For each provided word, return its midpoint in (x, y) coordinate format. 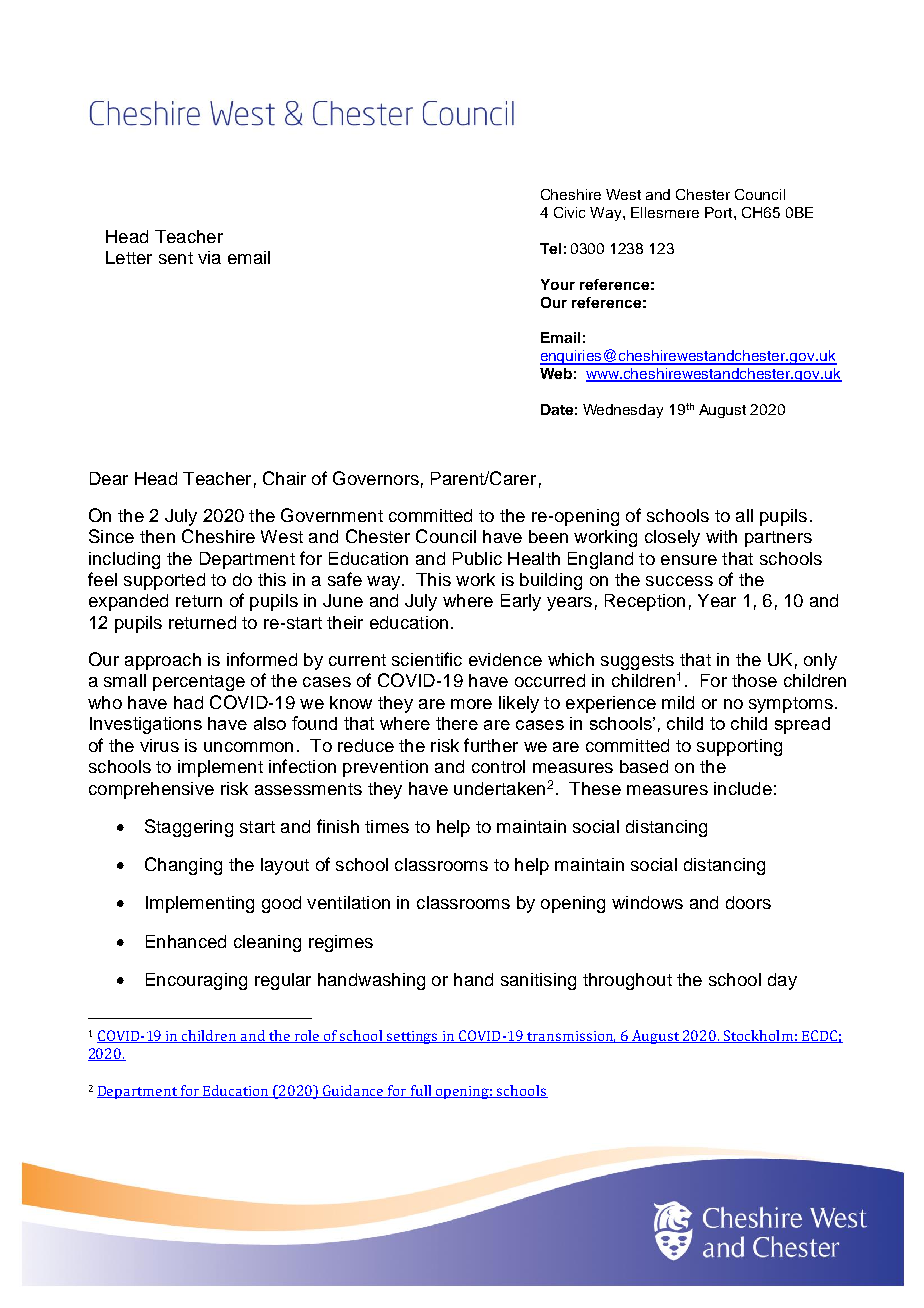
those (754, 680)
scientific (427, 659)
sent (176, 258)
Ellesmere (665, 212)
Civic (569, 212)
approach (163, 661)
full (421, 1091)
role (307, 1036)
